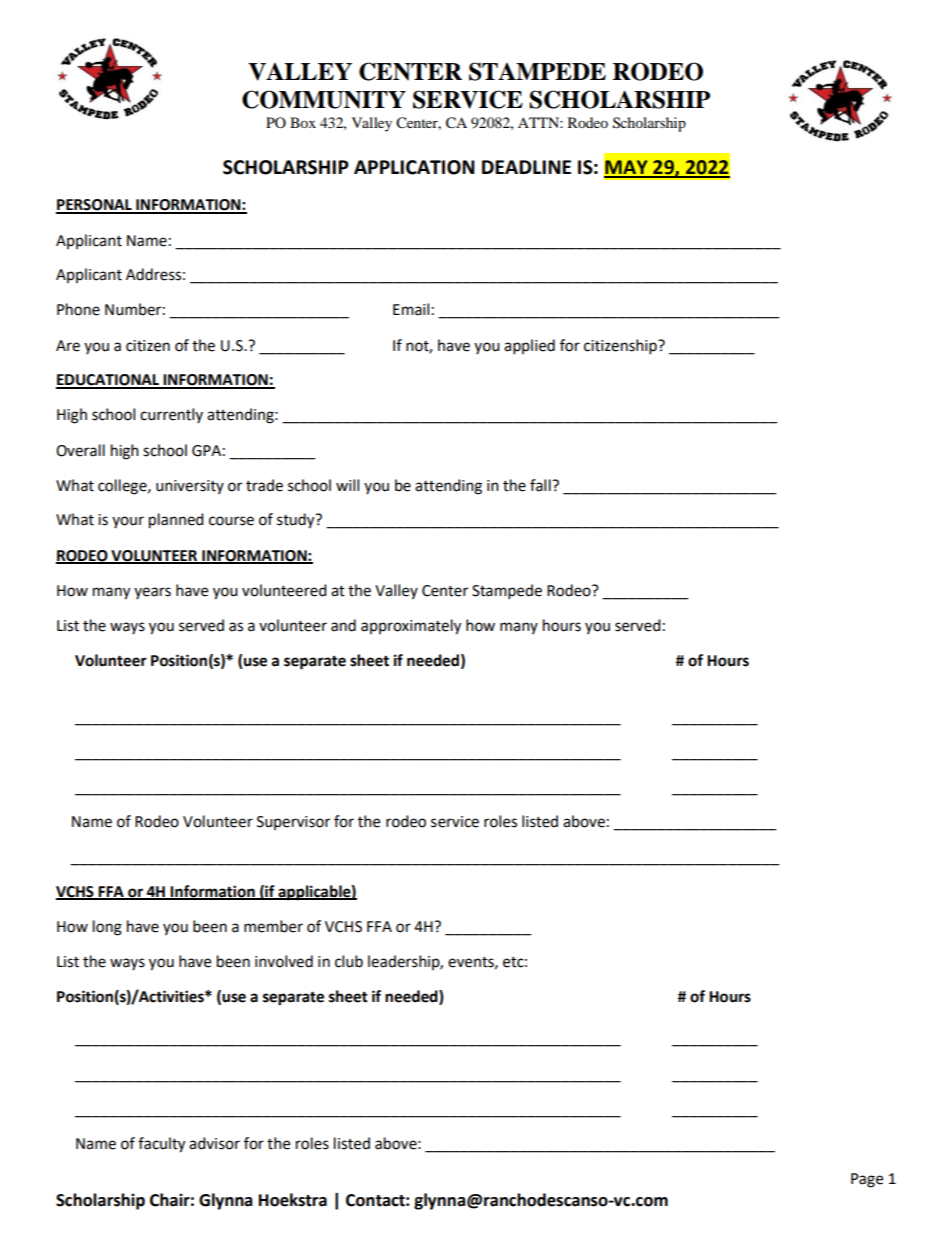 Image resolution: width=952 pixels, height=1233 pixels. Describe the element at coordinates (529, 347) in the image. I see `applied` at that location.
